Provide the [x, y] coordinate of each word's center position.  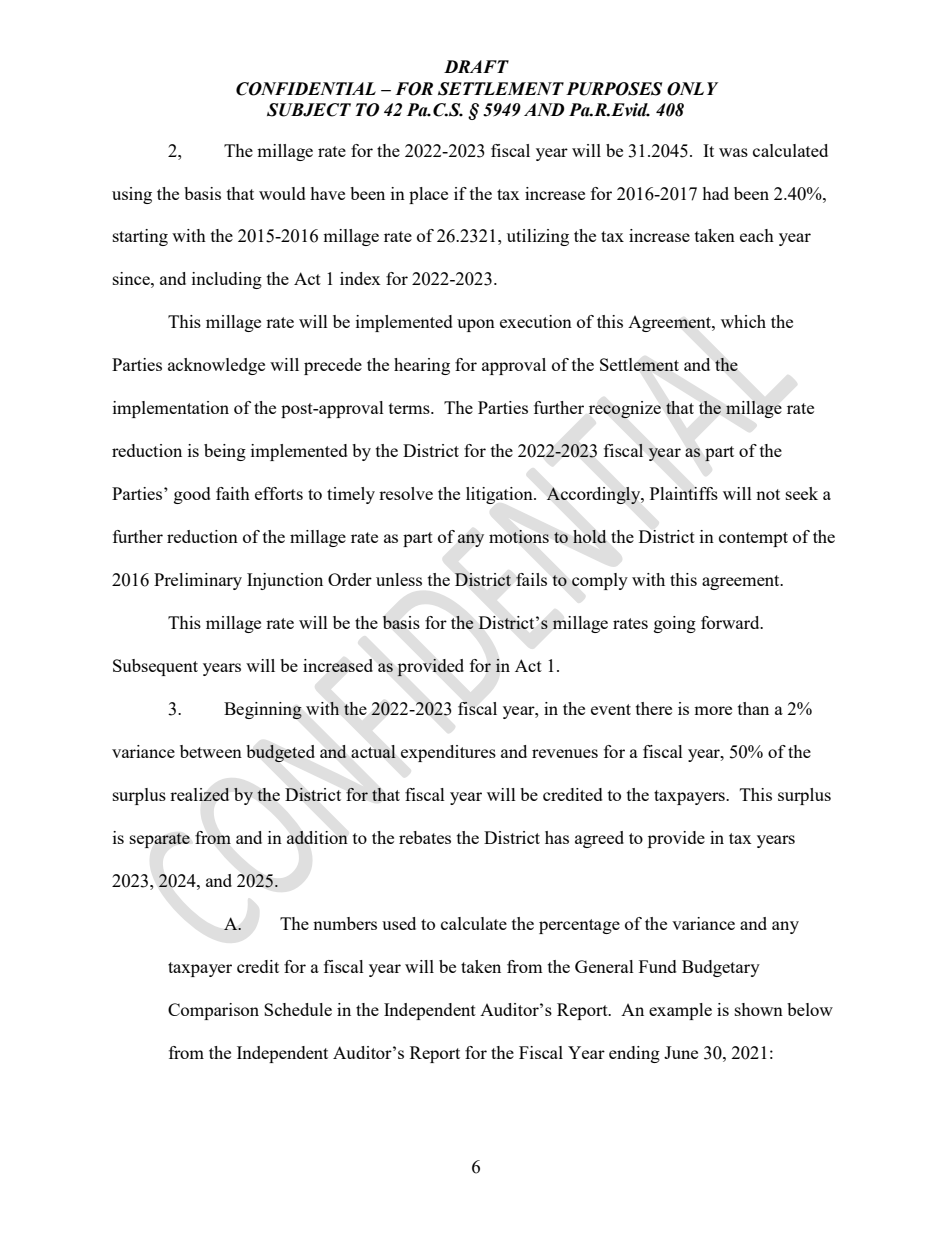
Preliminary [198, 581]
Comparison [213, 1011]
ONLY [692, 89]
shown [759, 1009]
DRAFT [476, 66]
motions [519, 536]
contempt [753, 539]
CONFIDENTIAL [306, 89]
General [604, 966]
